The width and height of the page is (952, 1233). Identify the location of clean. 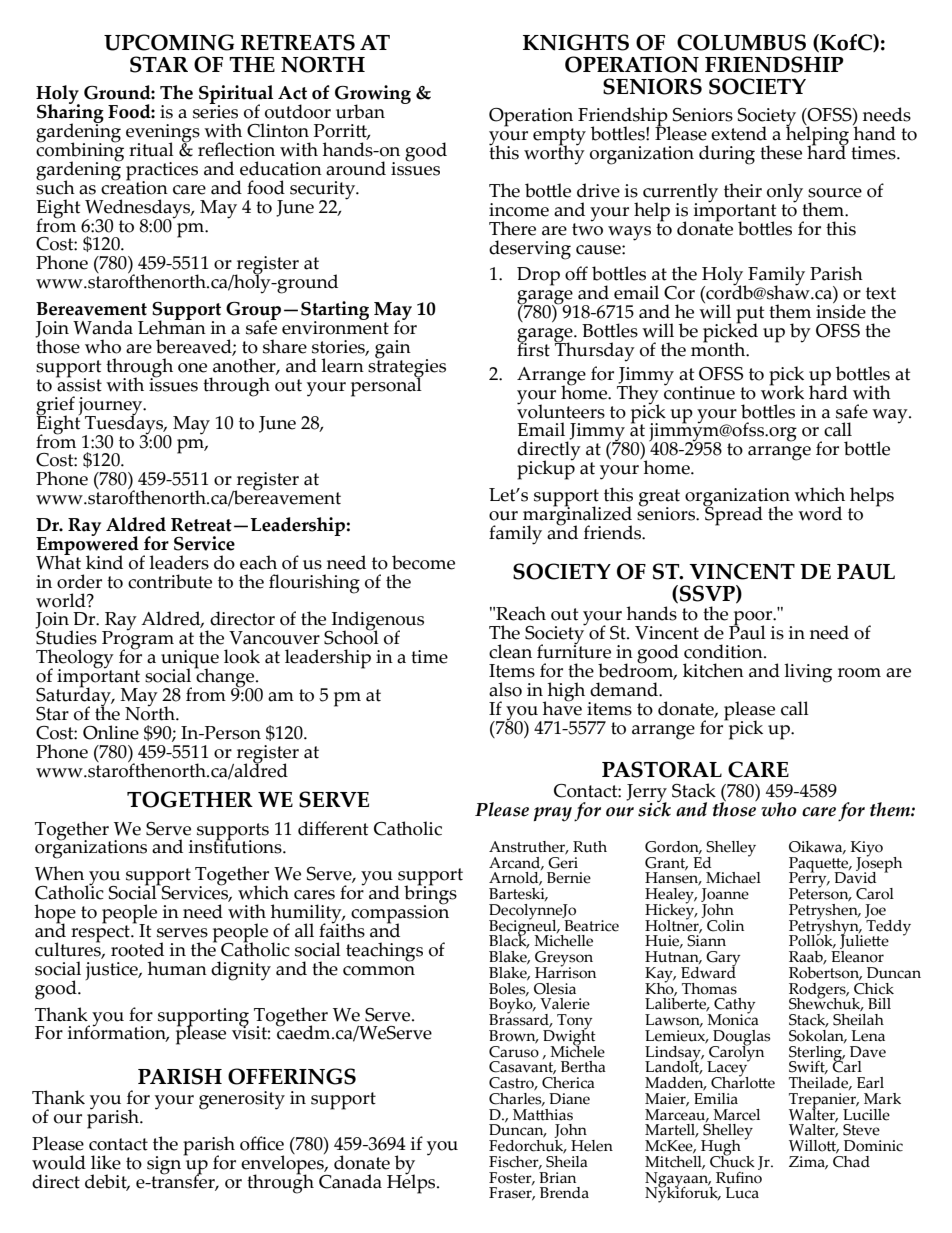
(510, 651).
